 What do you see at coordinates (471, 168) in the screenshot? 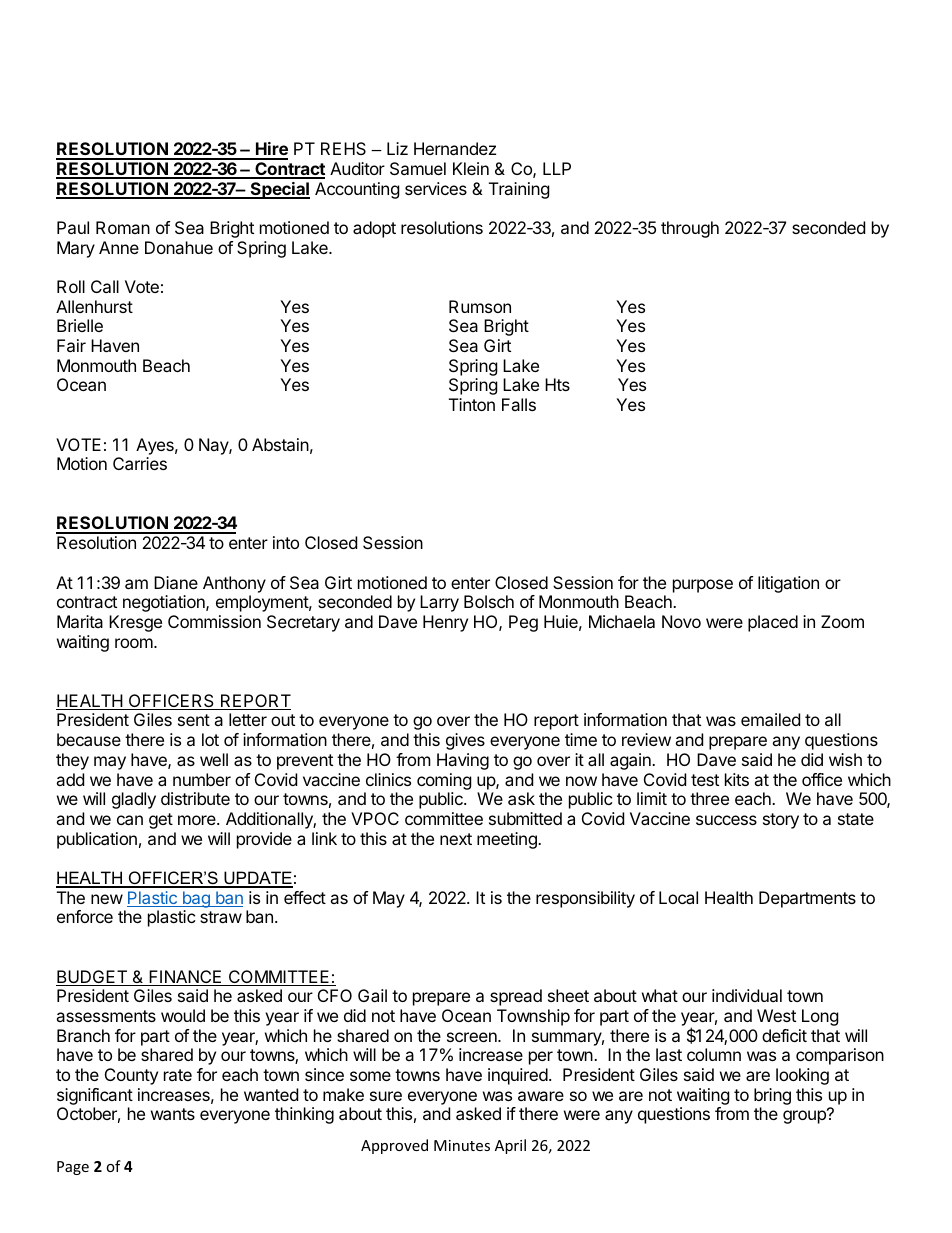
I see `Klein` at bounding box center [471, 168].
